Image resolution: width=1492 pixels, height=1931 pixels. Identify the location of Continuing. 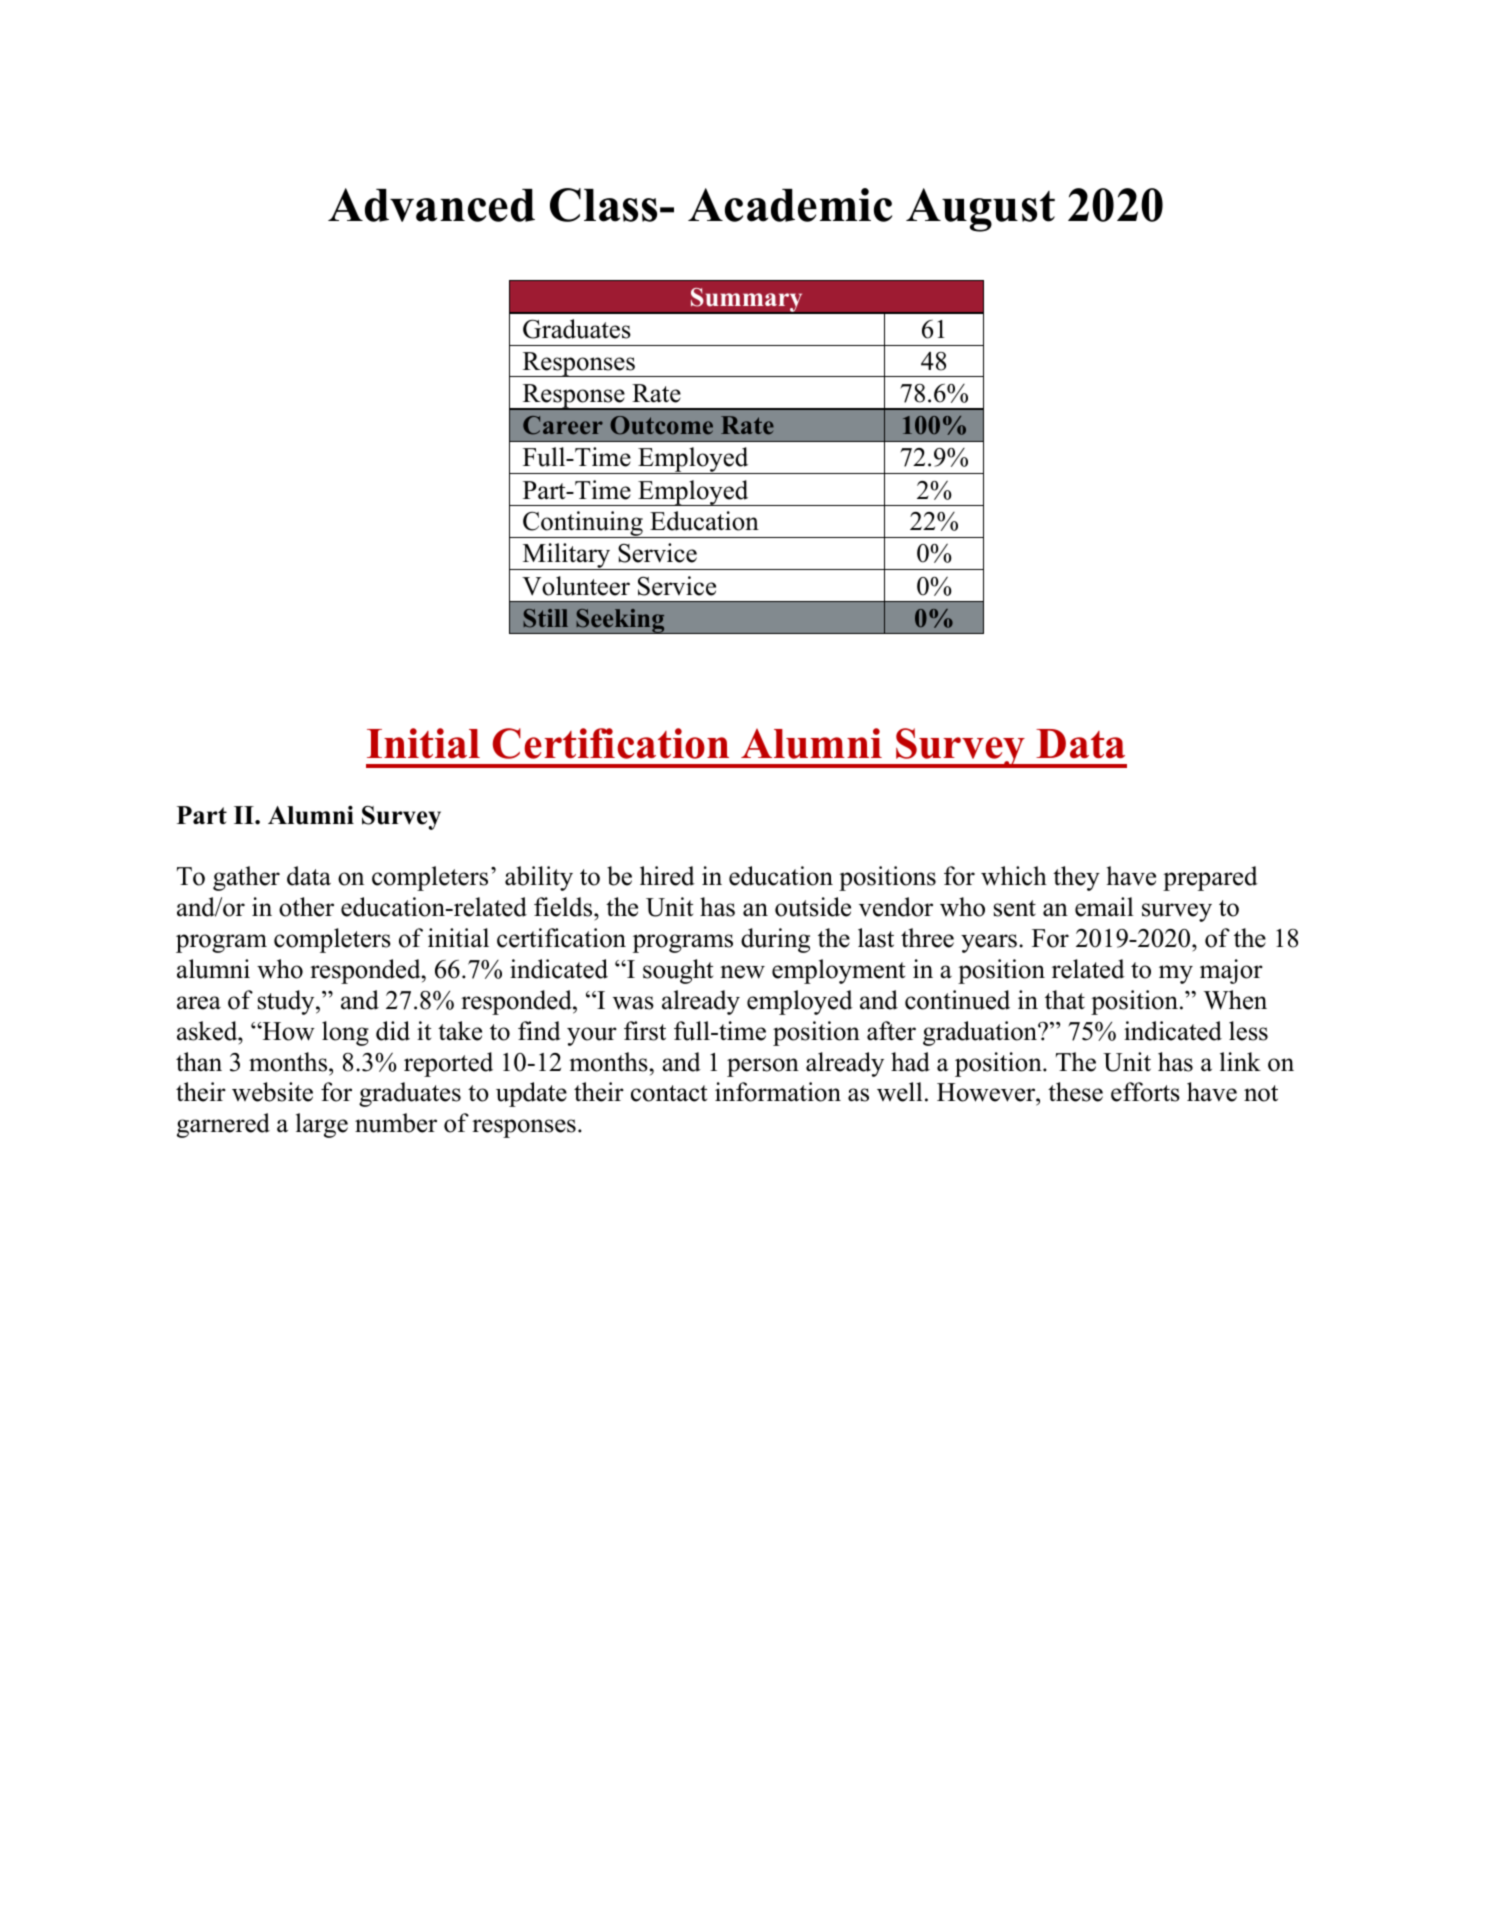
(583, 524).
